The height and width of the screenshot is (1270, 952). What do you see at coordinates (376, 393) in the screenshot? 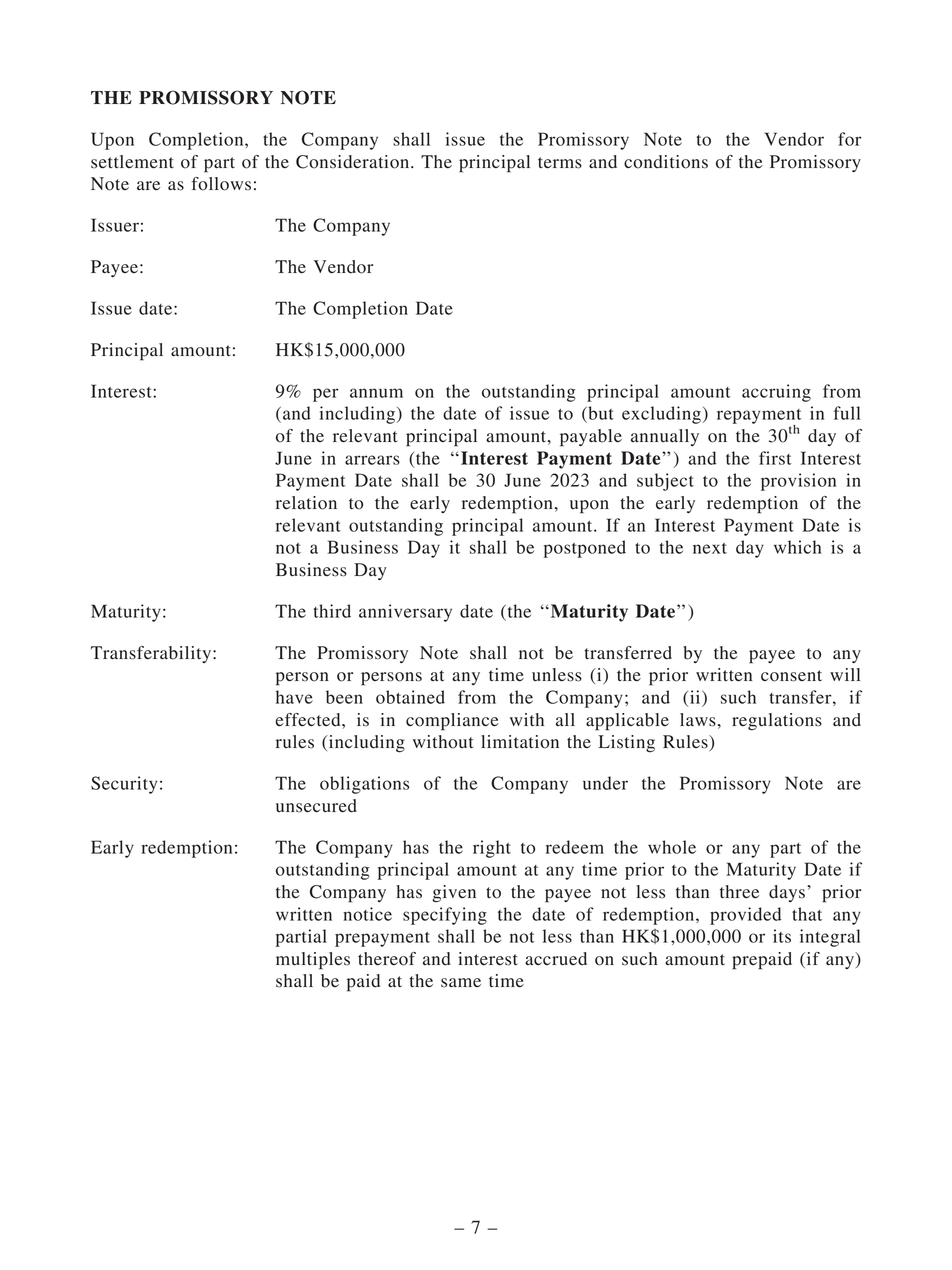
I see `annum` at bounding box center [376, 393].
